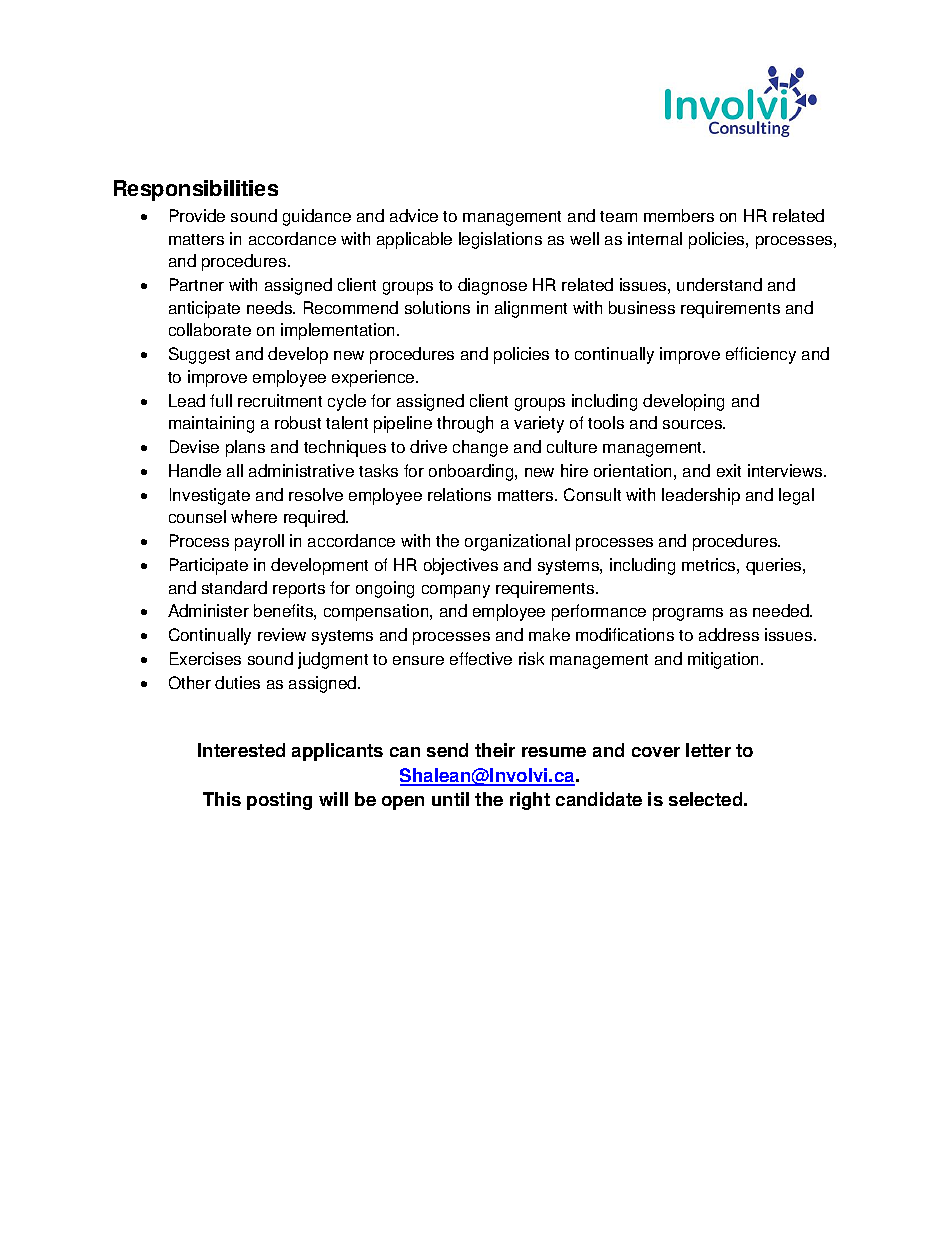  I want to click on sources, so click(694, 424).
